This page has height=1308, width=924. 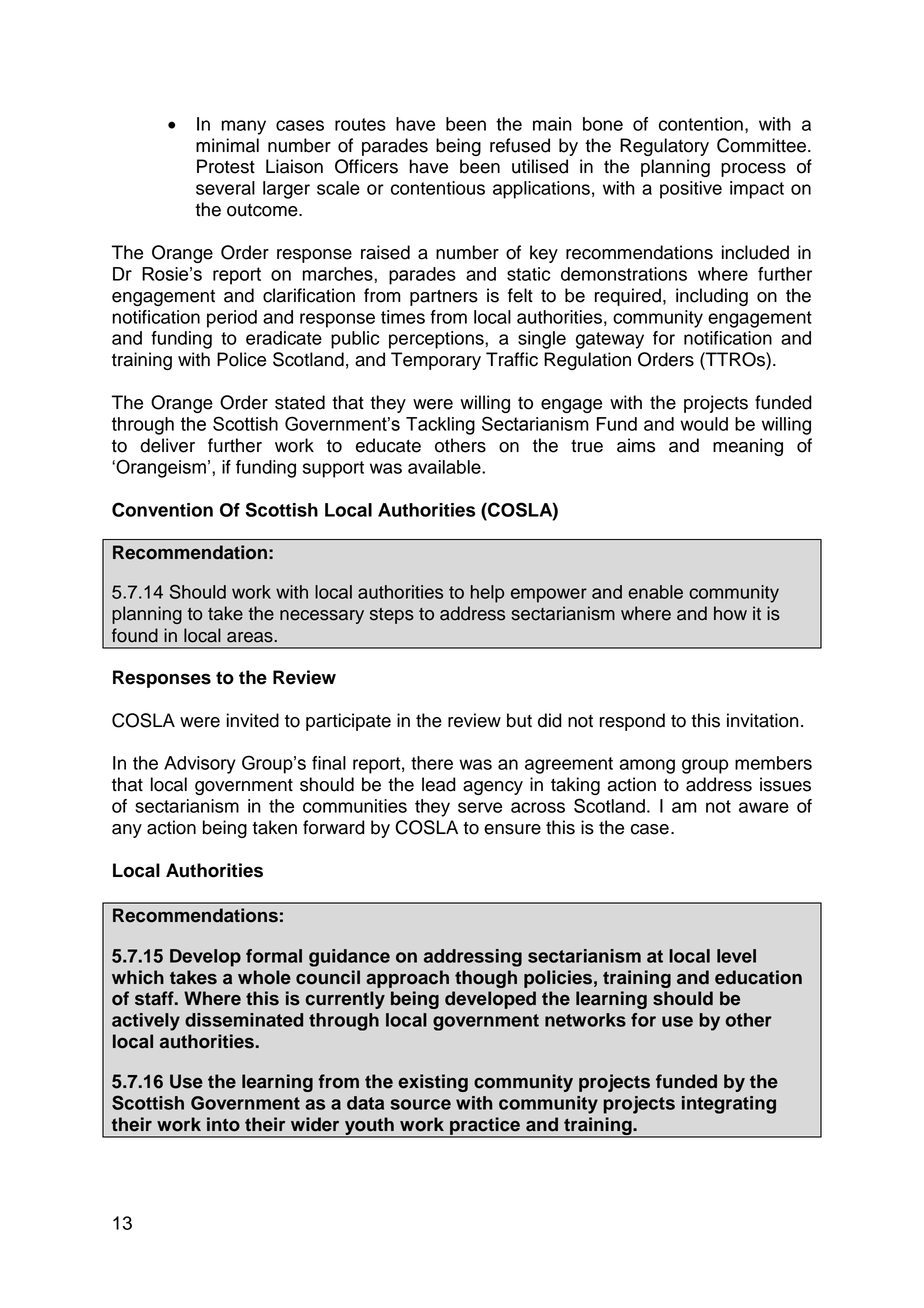 What do you see at coordinates (748, 447) in the page?
I see `meaning` at bounding box center [748, 447].
